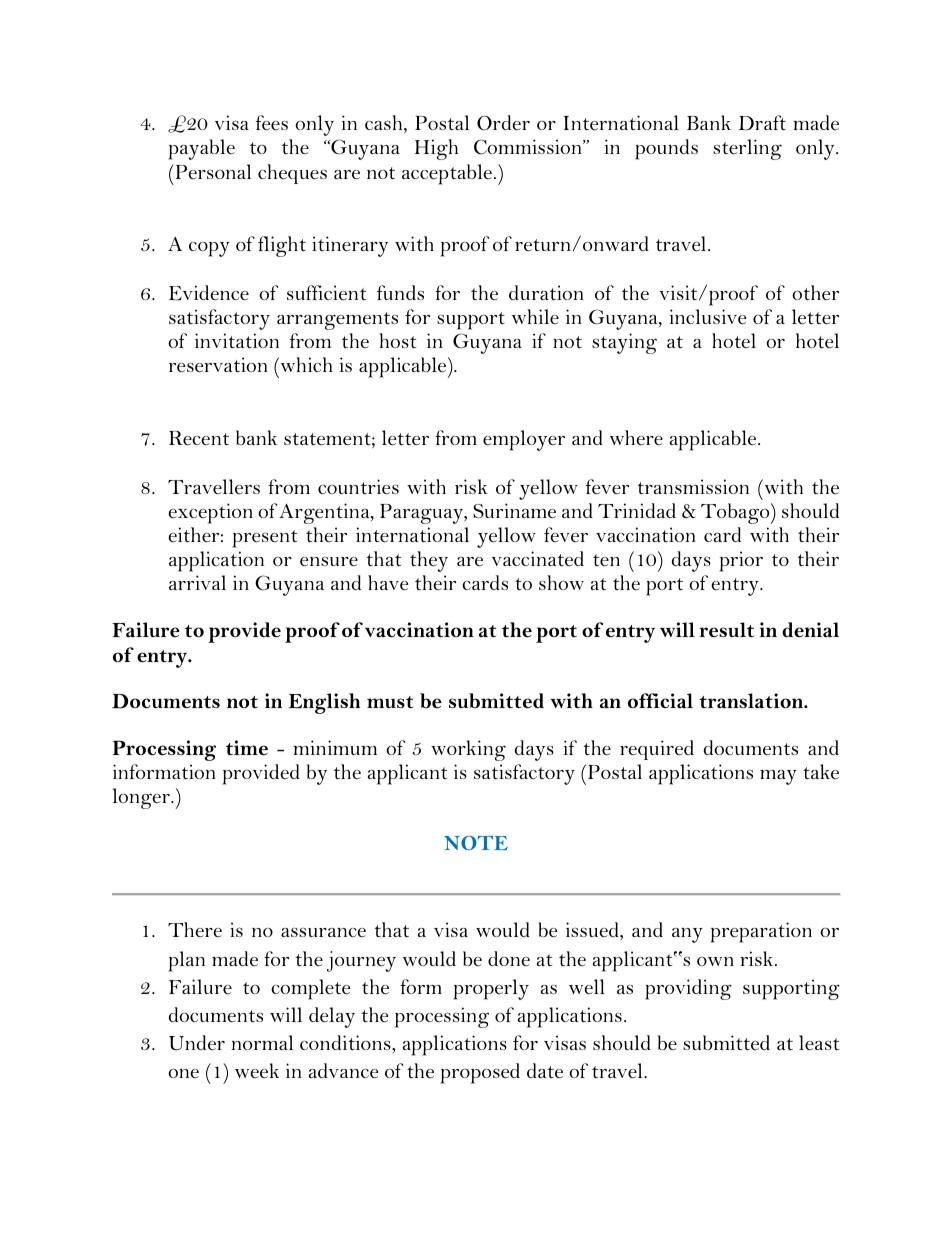 The width and height of the screenshot is (952, 1233). I want to click on result, so click(726, 630).
